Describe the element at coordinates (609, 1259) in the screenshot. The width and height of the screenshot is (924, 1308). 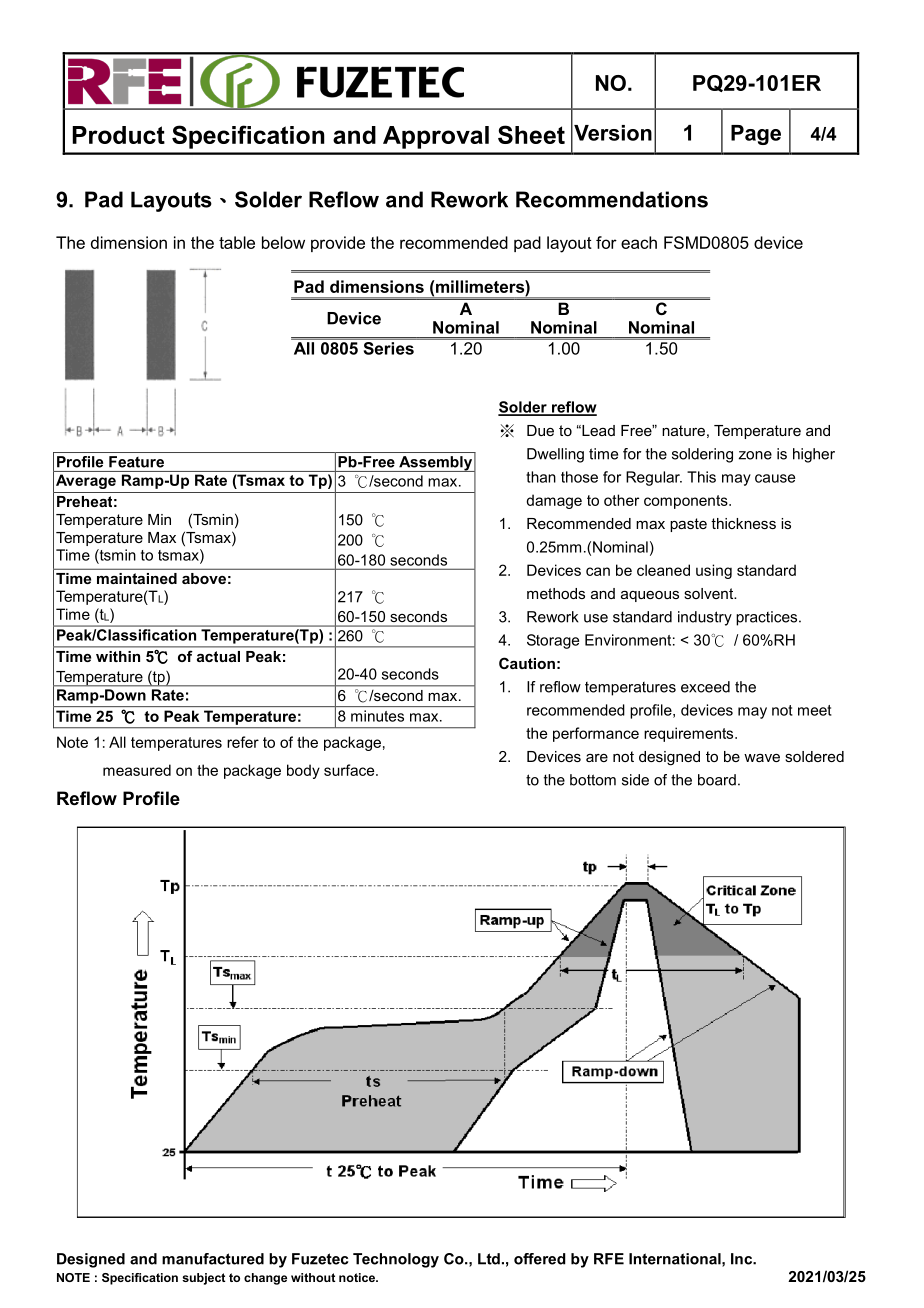
I see `RFE` at that location.
